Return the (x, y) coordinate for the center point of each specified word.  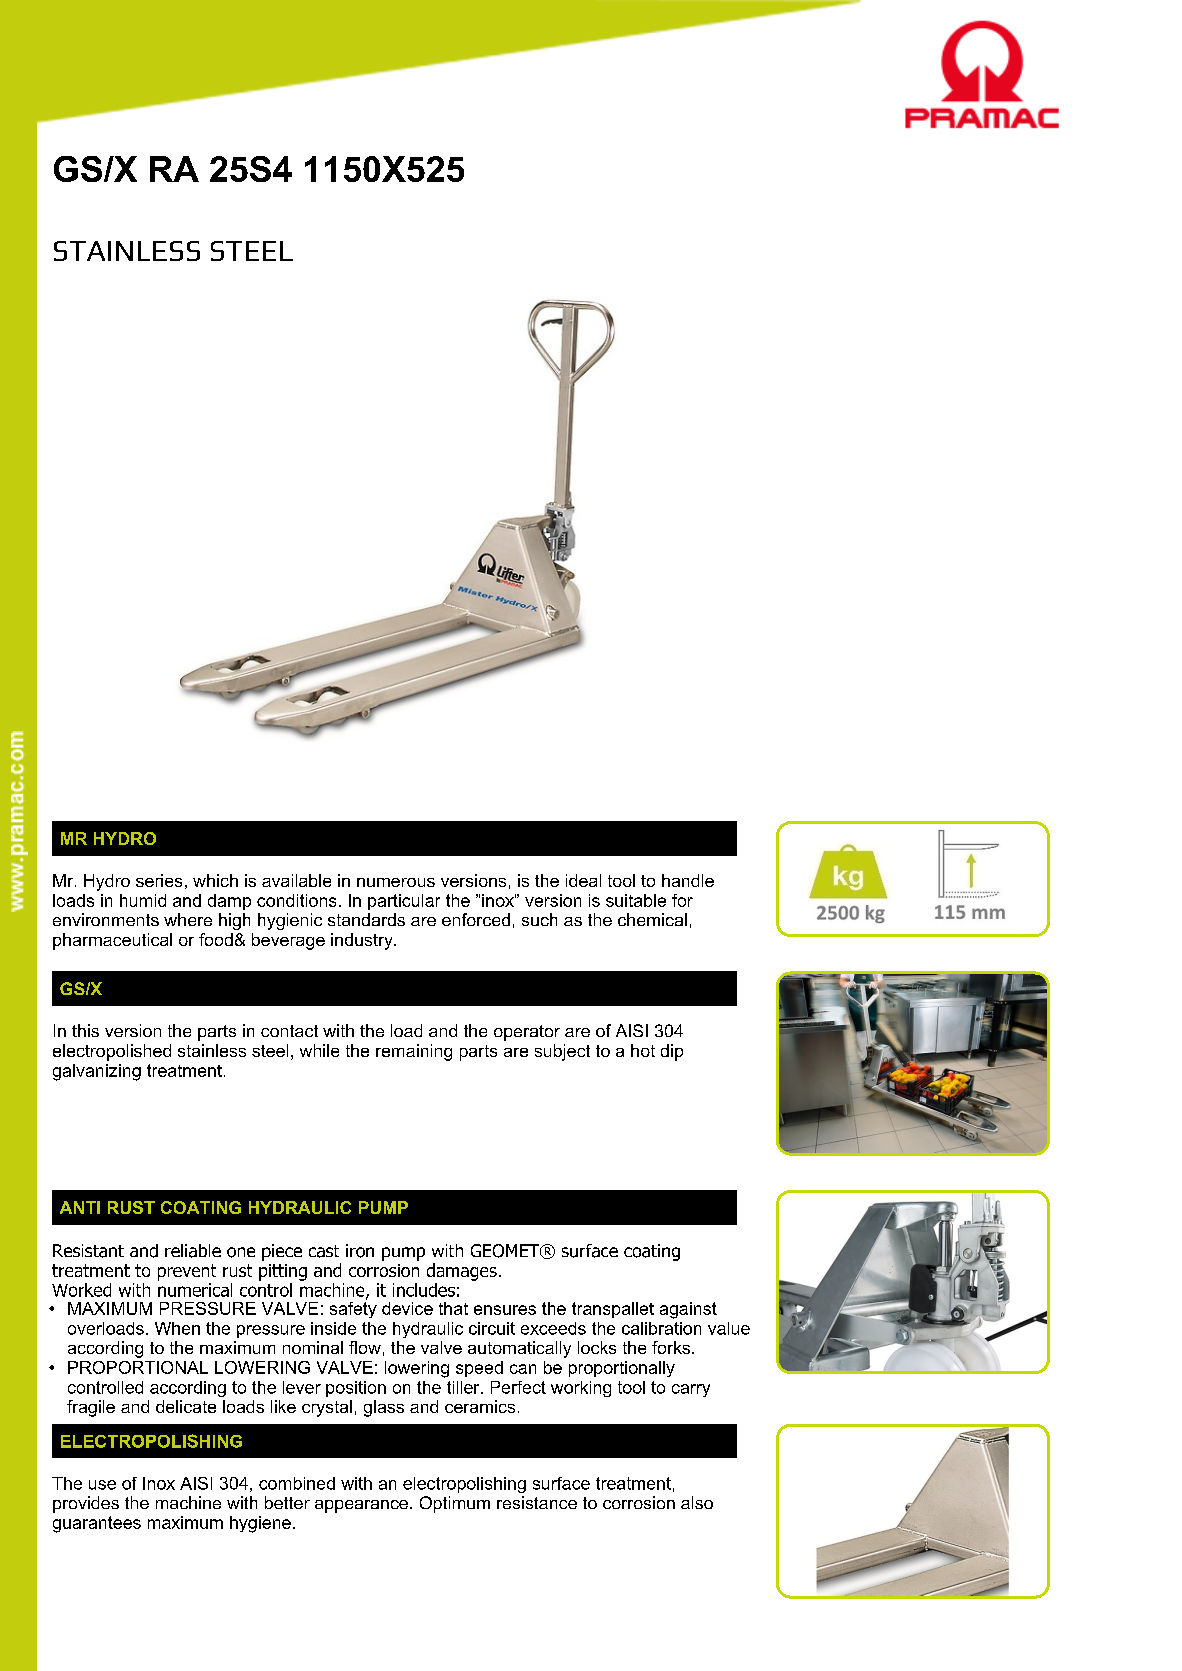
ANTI (80, 1207)
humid (143, 900)
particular (404, 902)
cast (324, 1251)
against (688, 1310)
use (102, 1485)
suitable (636, 900)
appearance (361, 1506)
